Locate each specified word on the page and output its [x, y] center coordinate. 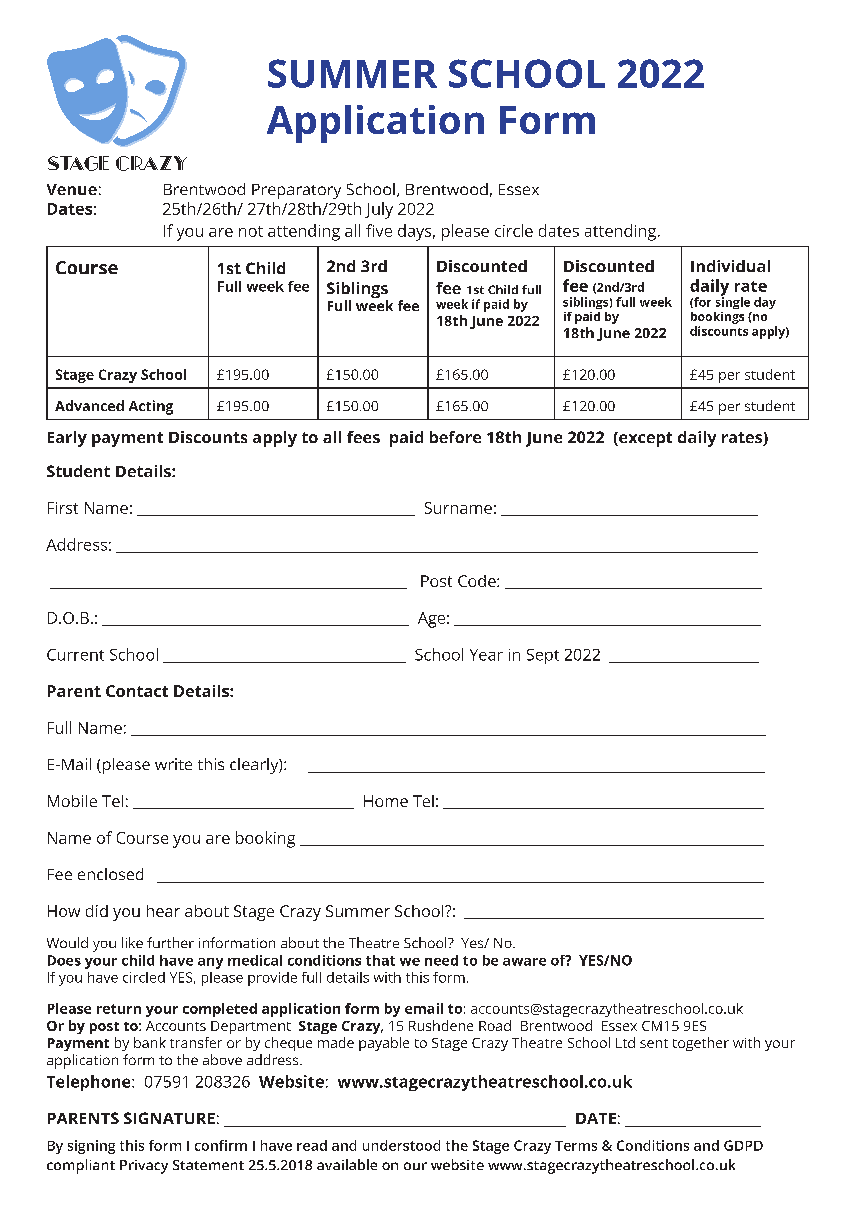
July [379, 210]
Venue [72, 189]
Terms [576, 1146]
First [63, 508]
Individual [730, 266]
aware [524, 962]
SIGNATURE [169, 1118]
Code [478, 581]
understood [401, 1145]
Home [386, 801]
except [644, 439]
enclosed [110, 874]
